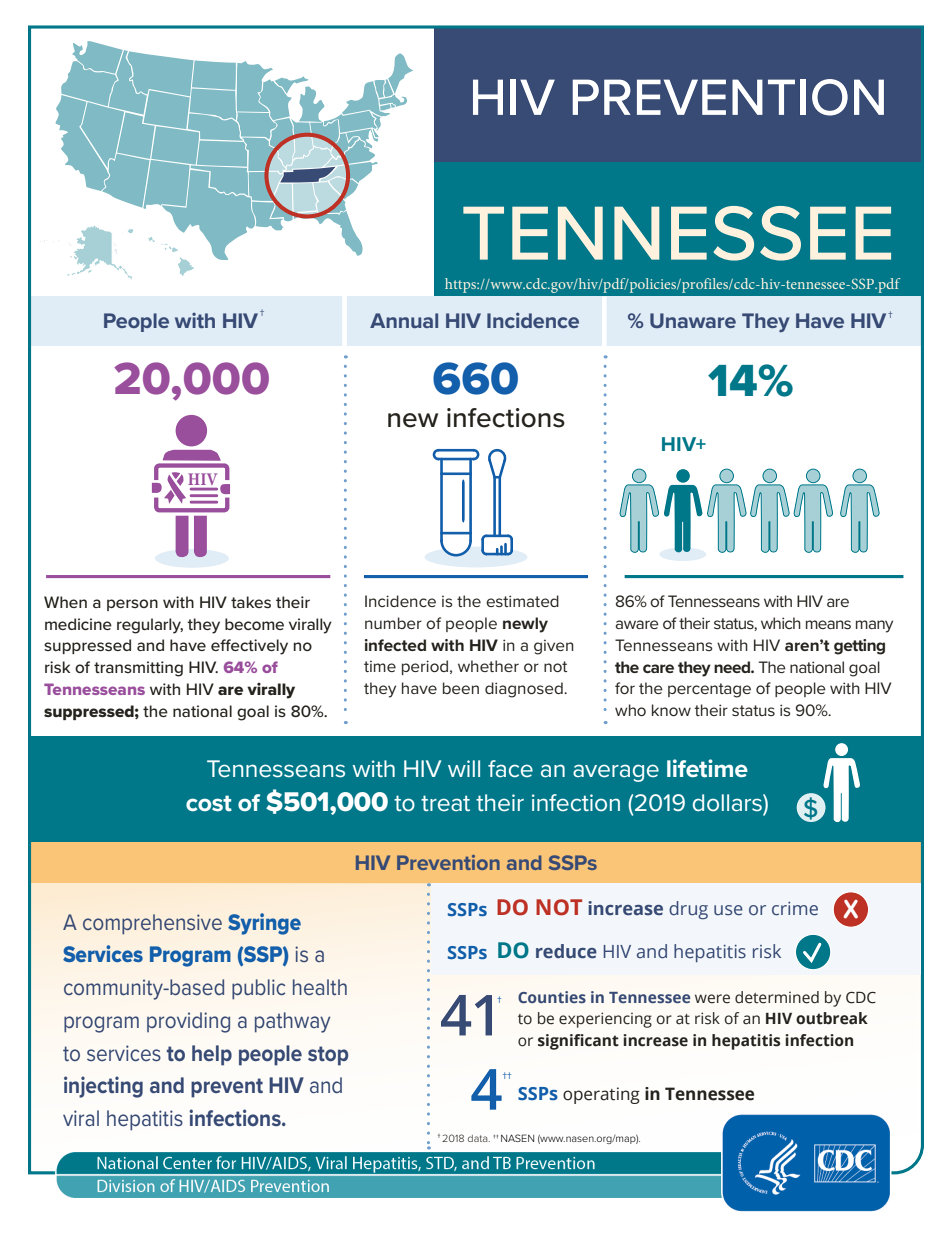 This page has height=1233, width=952. I want to click on means, so click(828, 624).
